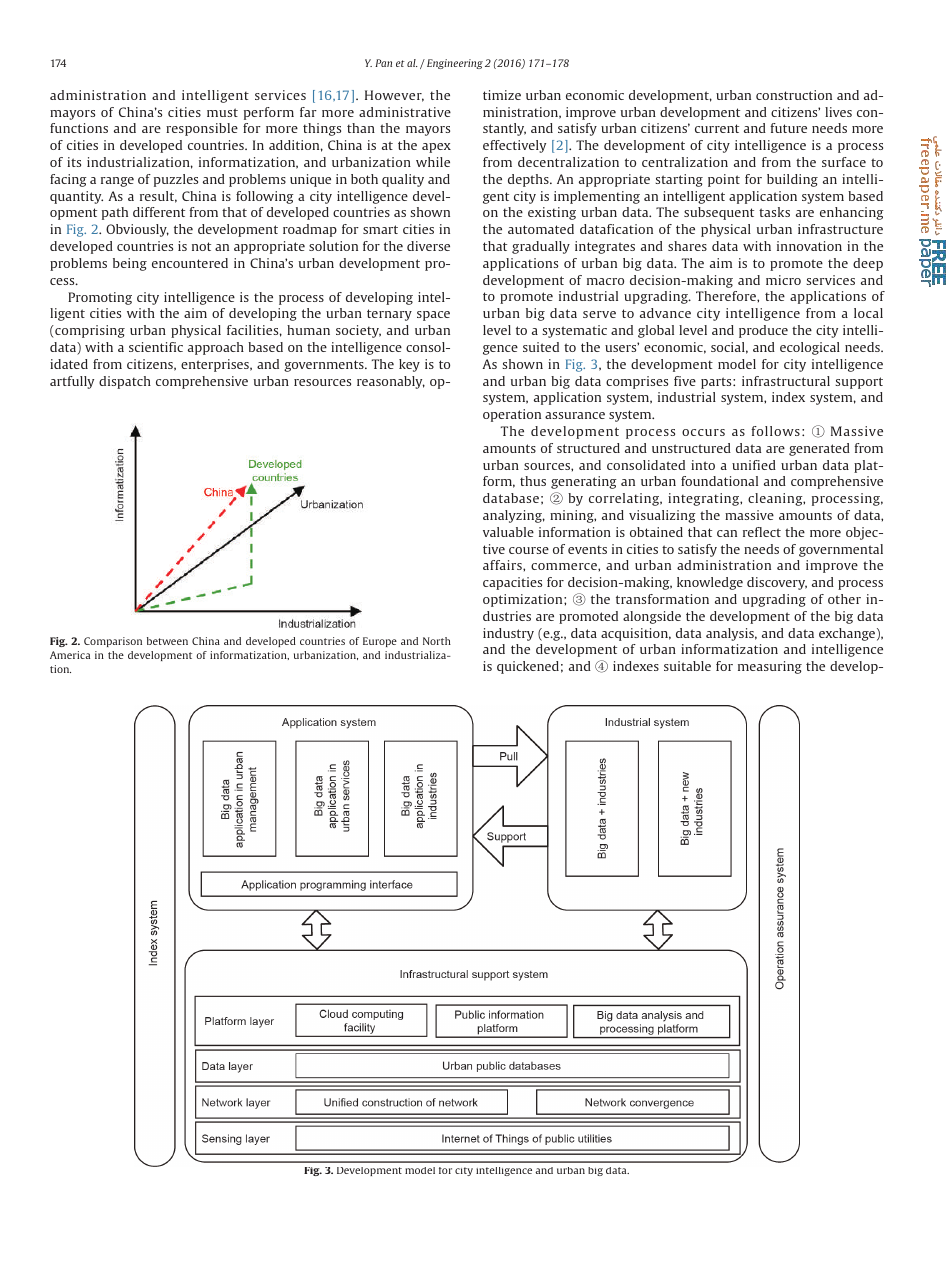 This screenshot has width=952, height=1270. Describe the element at coordinates (838, 112) in the screenshot. I see `lives` at that location.
